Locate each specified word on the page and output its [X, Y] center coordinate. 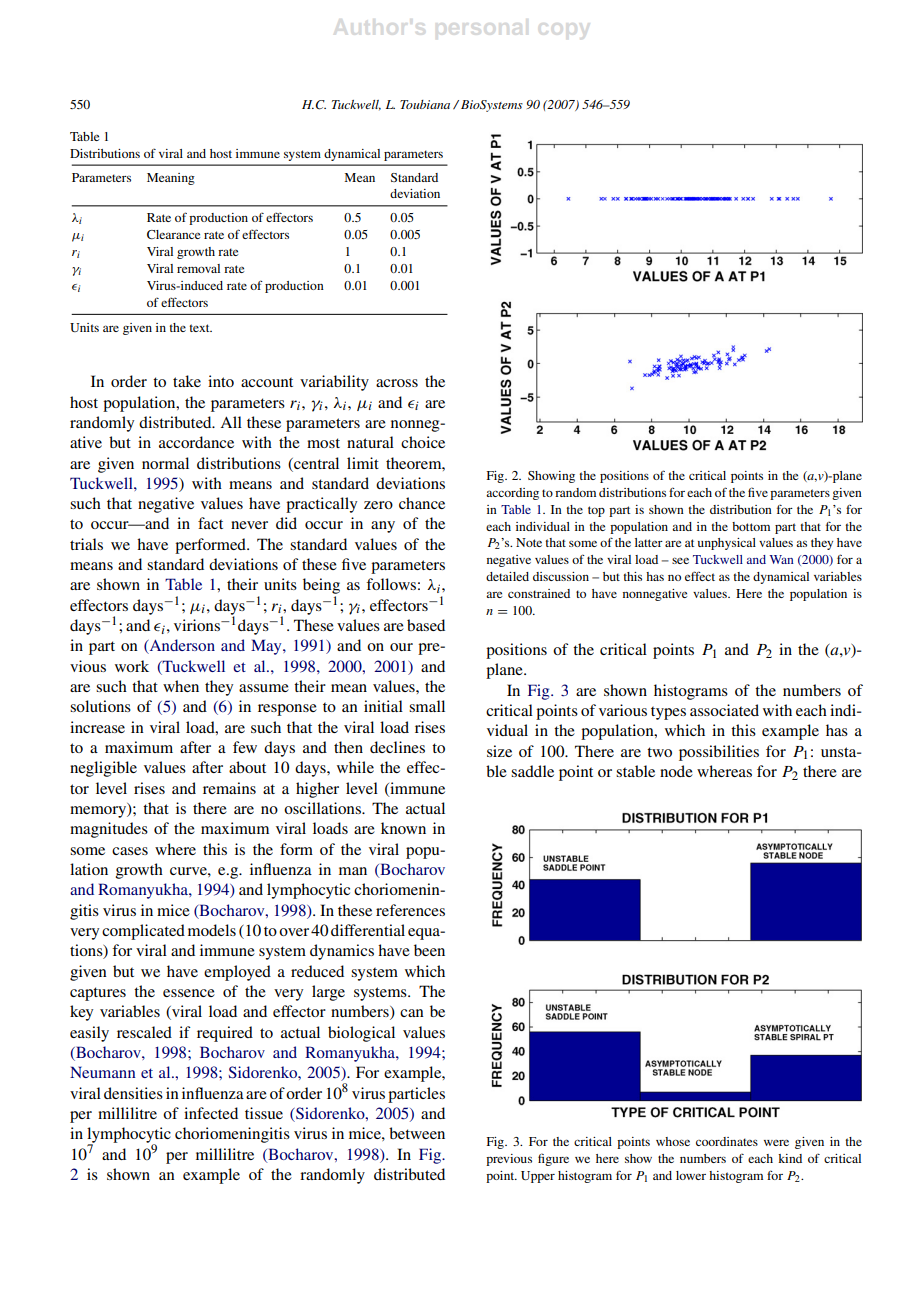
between [417, 1133]
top [596, 511]
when [181, 686]
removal [198, 268]
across [397, 383]
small [427, 706]
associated [724, 710]
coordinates [727, 1141]
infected [211, 1113]
